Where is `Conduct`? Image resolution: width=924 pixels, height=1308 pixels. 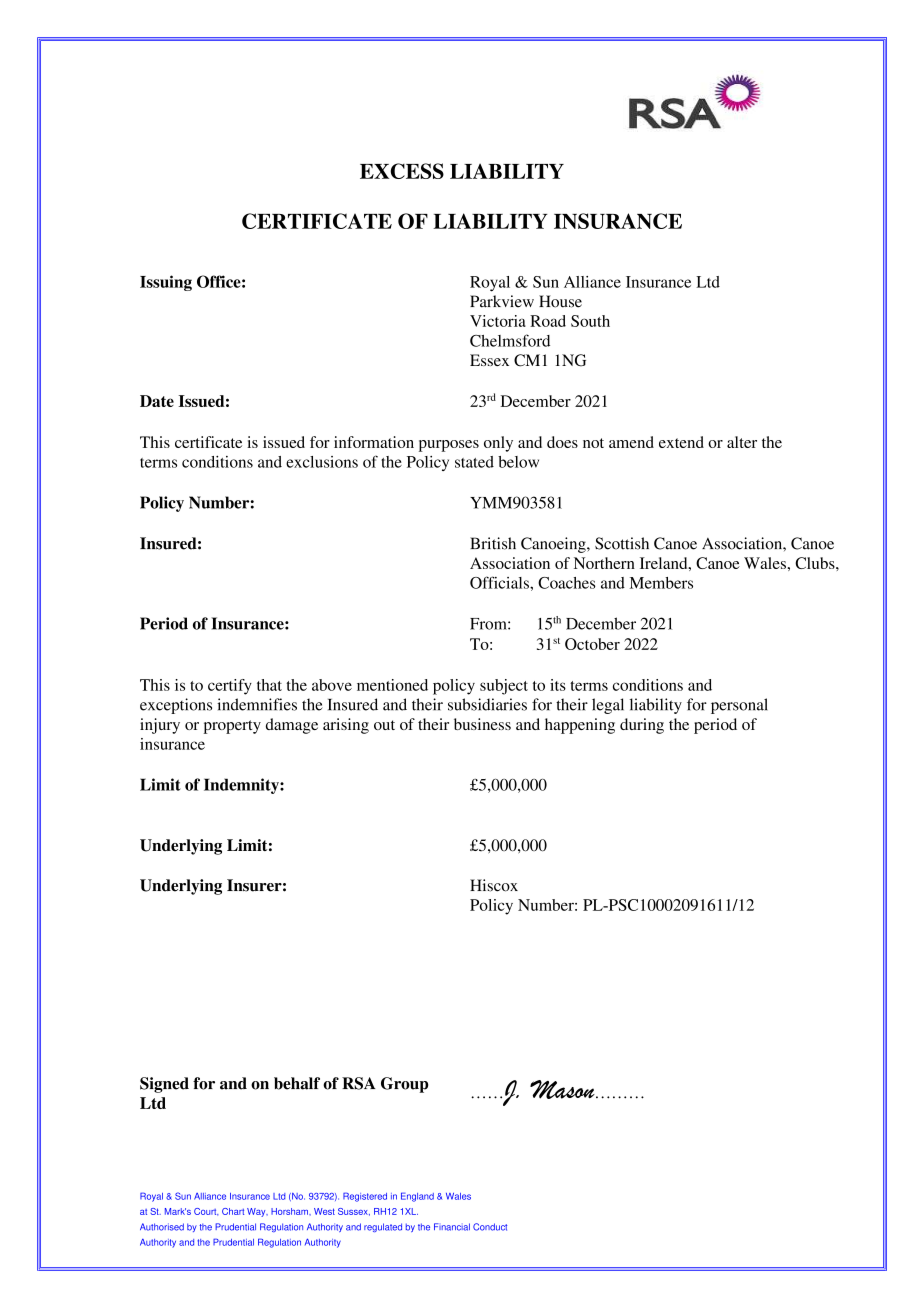 Conduct is located at coordinates (490, 1227).
